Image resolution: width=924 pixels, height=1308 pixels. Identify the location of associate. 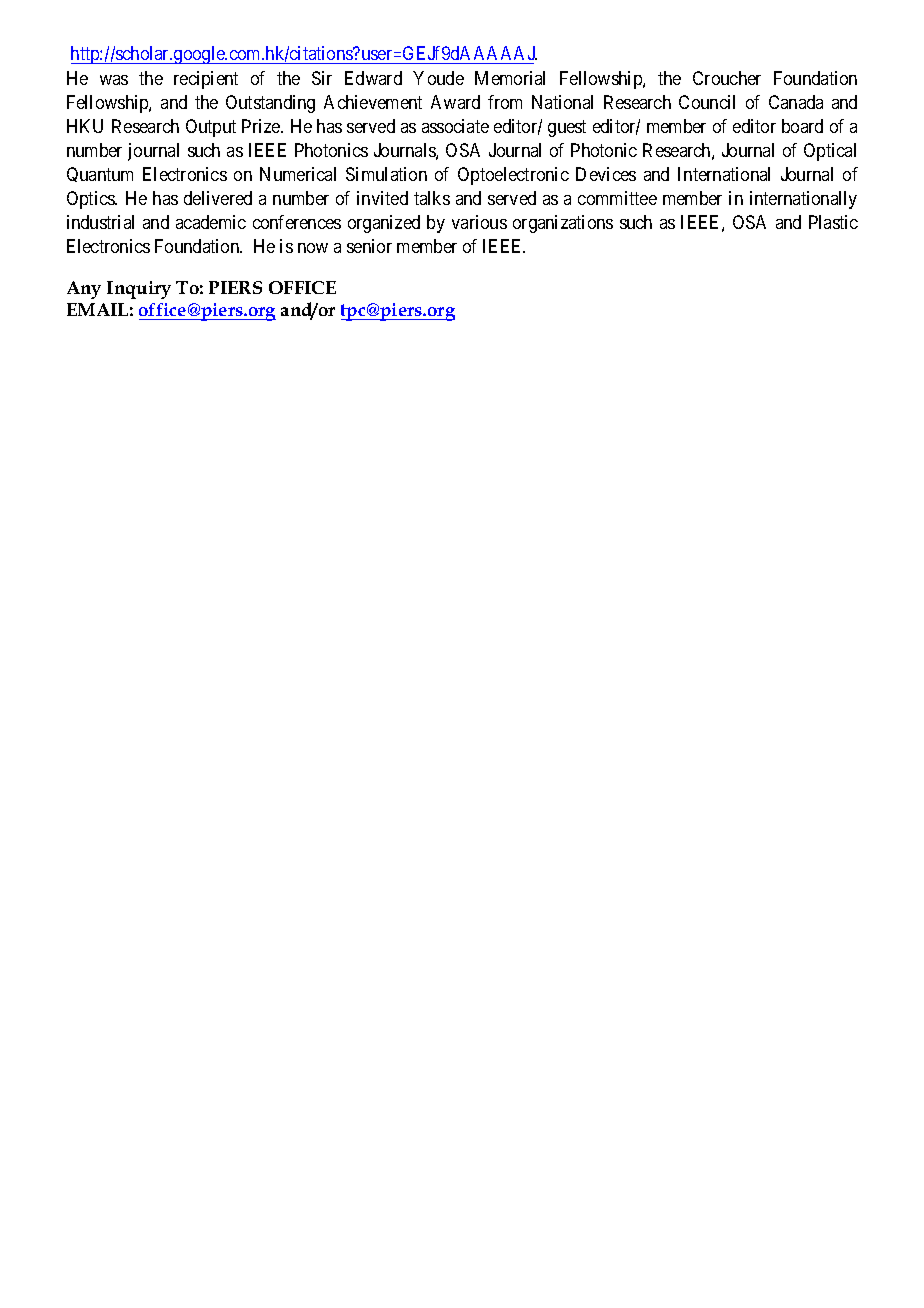
(455, 126).
